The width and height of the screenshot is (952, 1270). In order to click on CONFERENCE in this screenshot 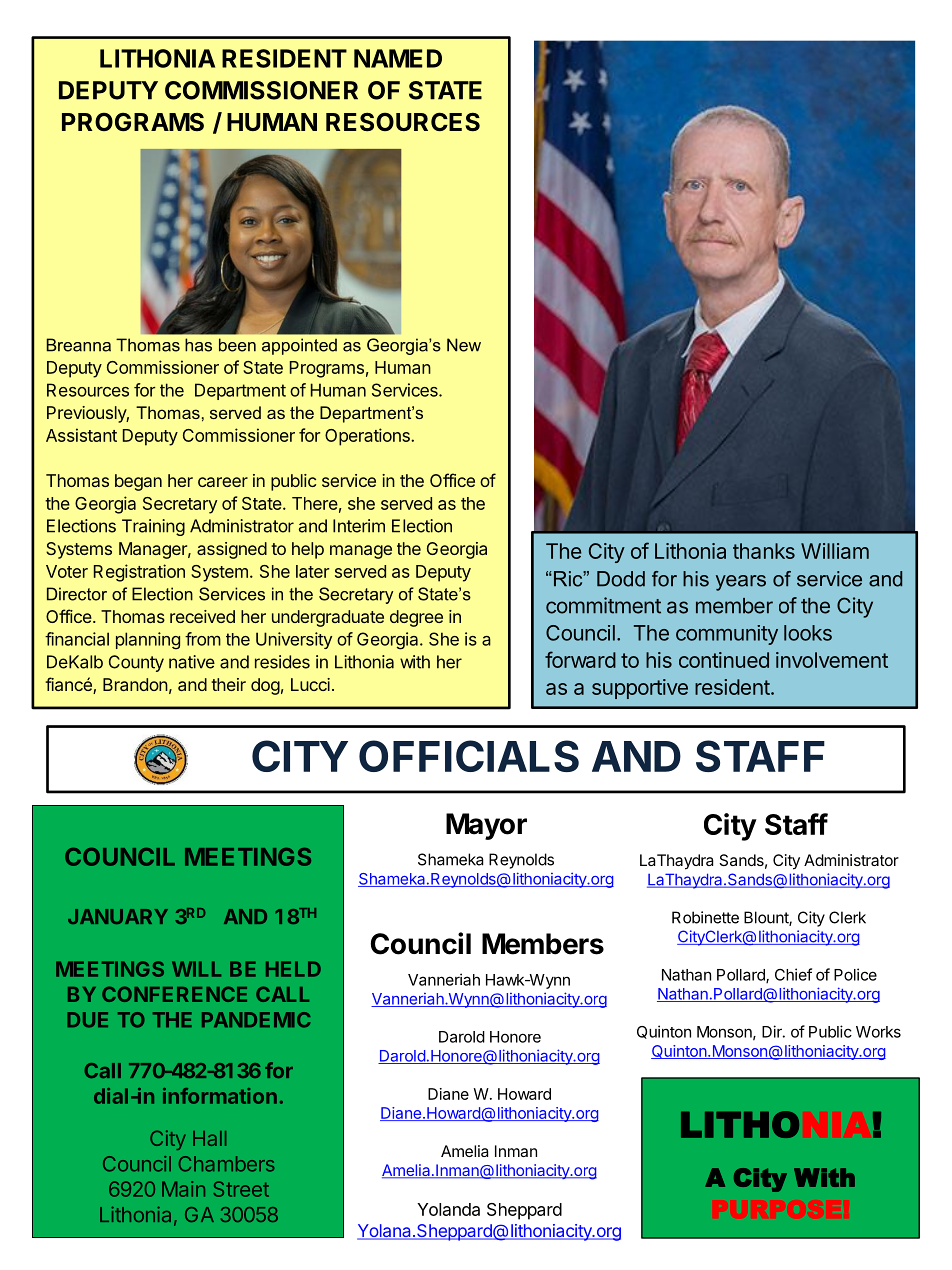, I will do `click(174, 994)`.
